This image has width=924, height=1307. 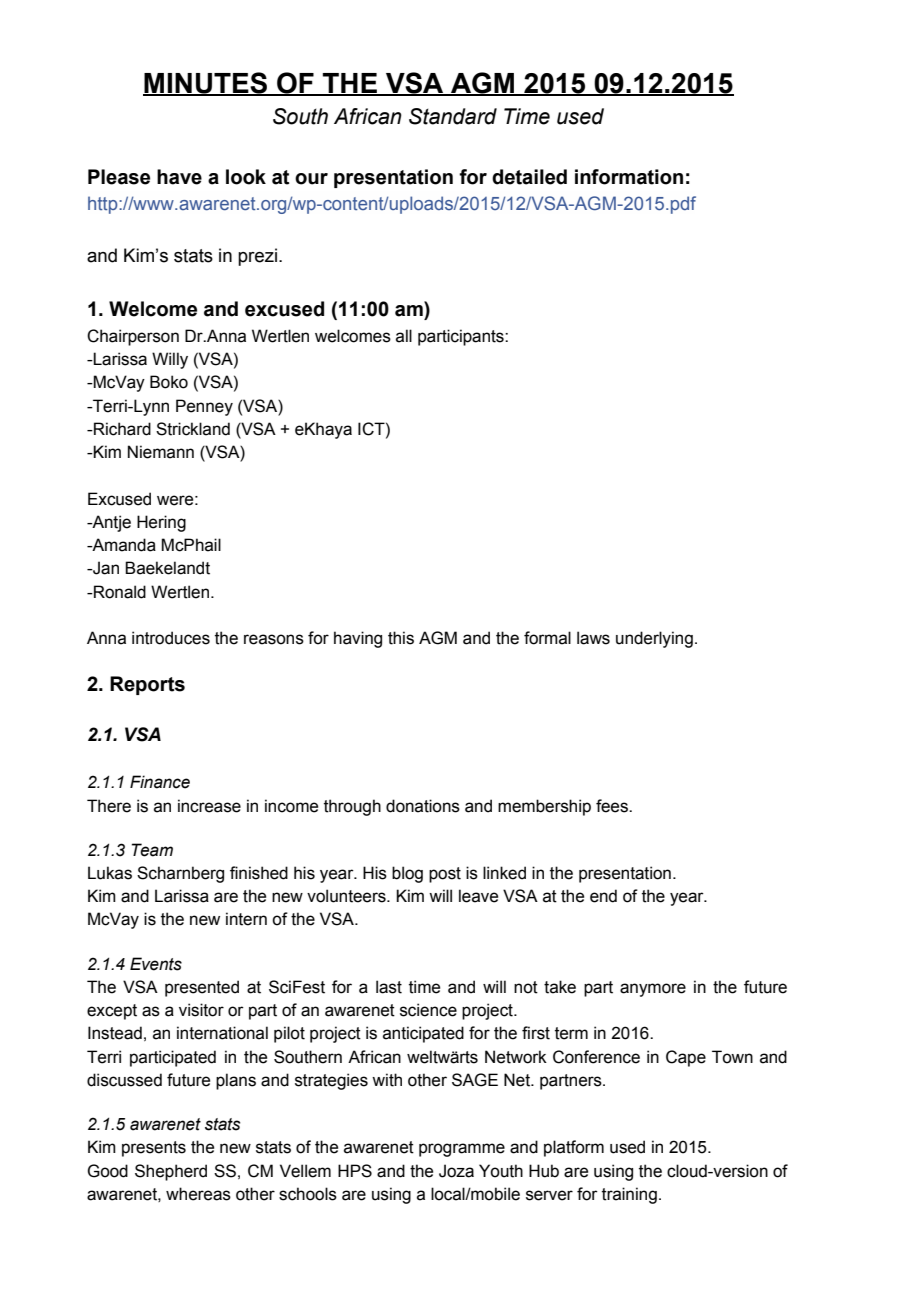 I want to click on information, so click(x=629, y=177).
